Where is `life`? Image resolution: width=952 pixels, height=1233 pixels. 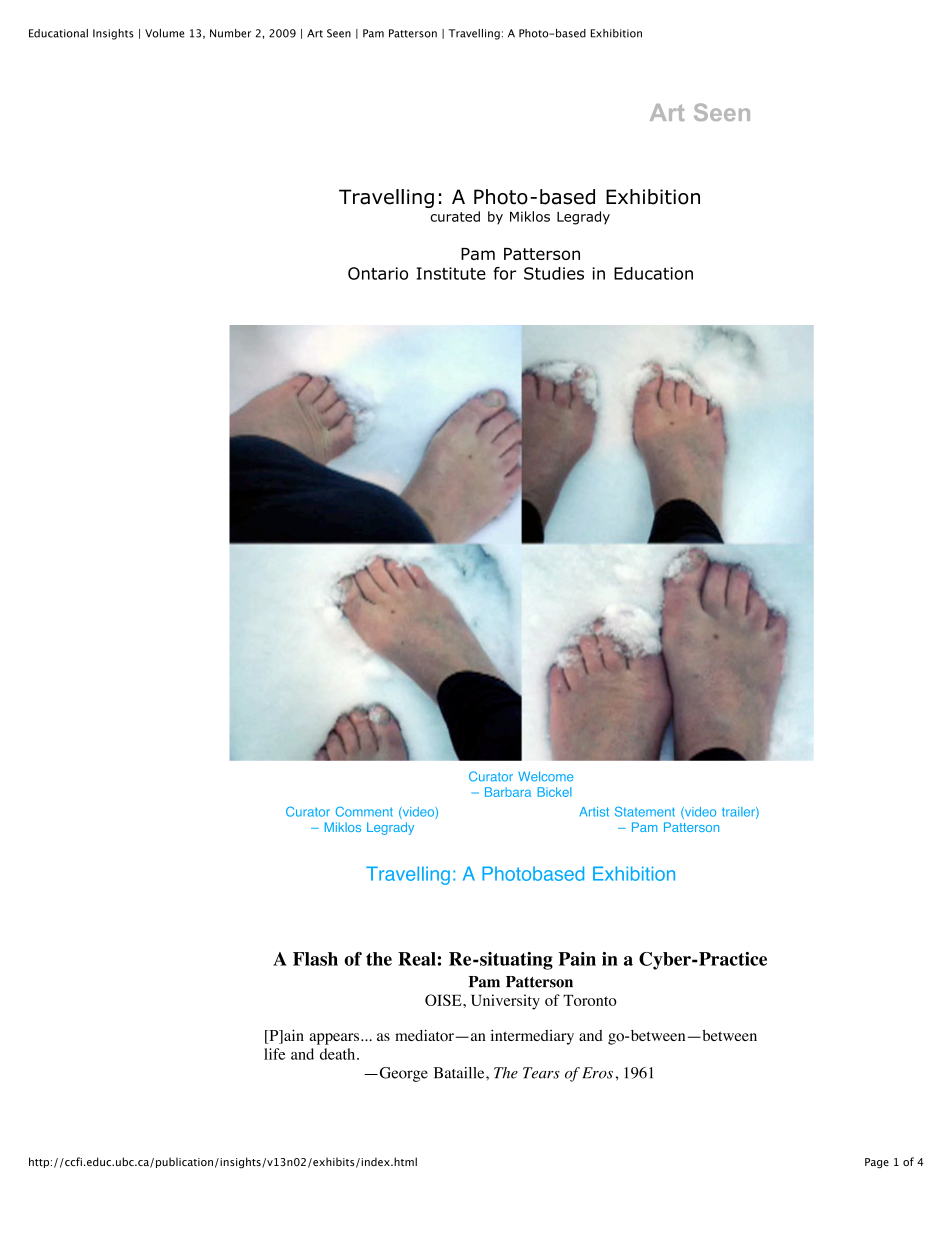 life is located at coordinates (274, 1054).
